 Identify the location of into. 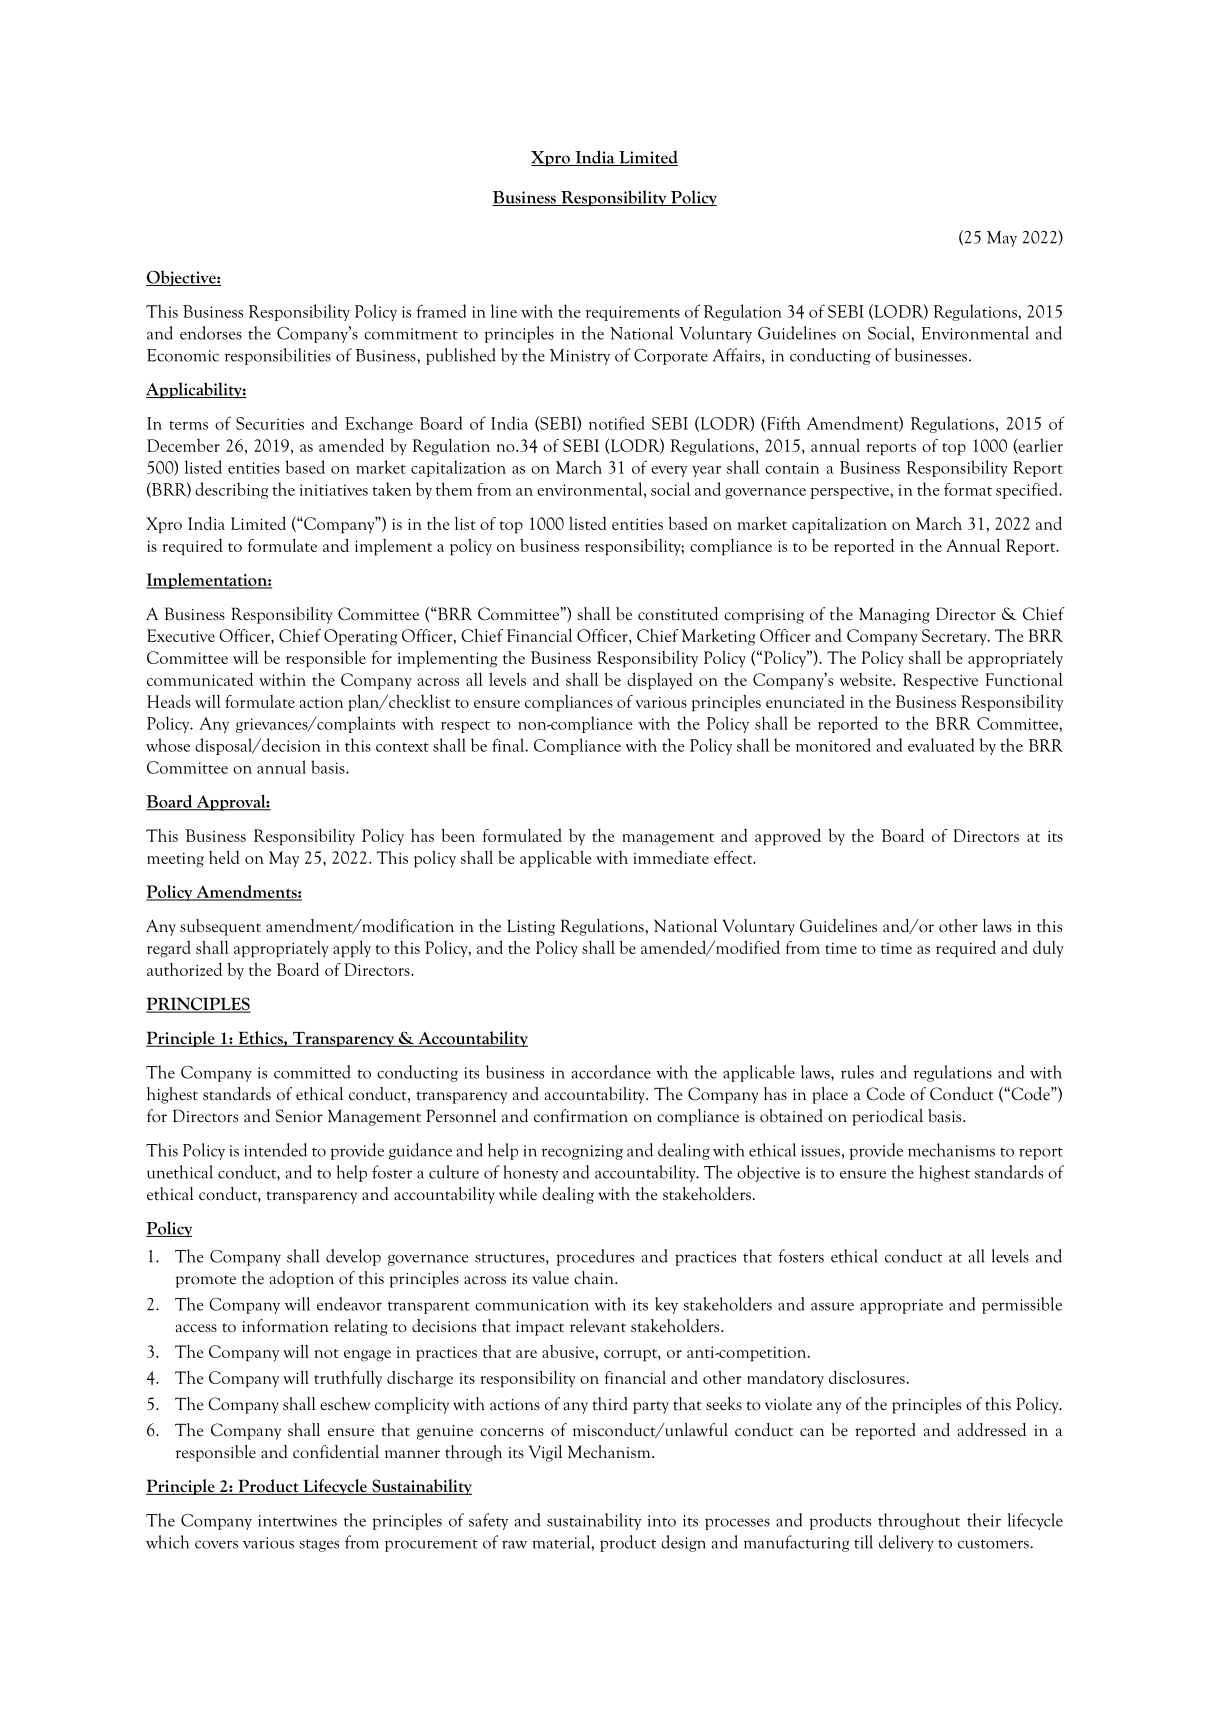
(662, 1521).
